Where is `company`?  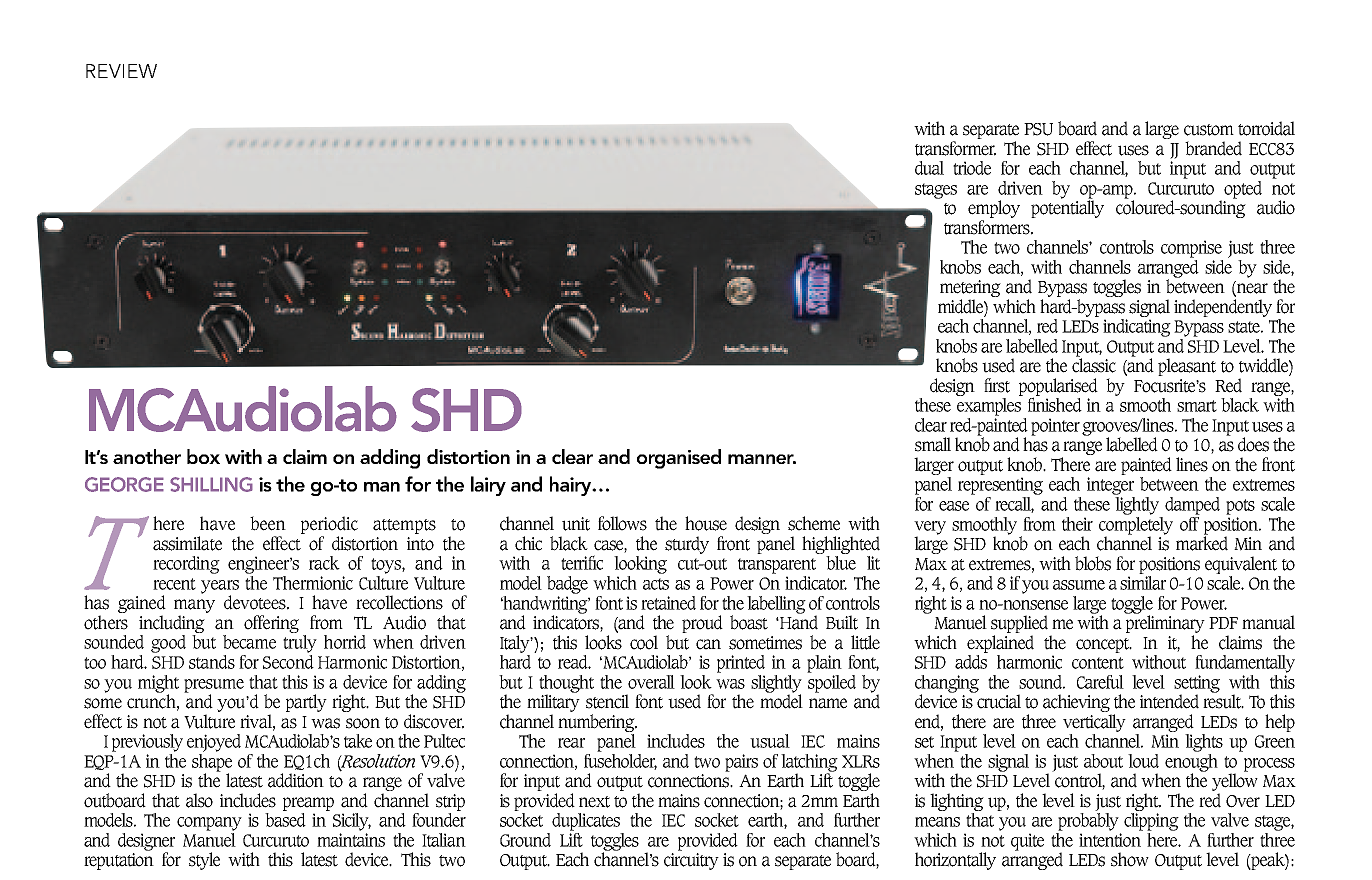 company is located at coordinates (209, 824).
